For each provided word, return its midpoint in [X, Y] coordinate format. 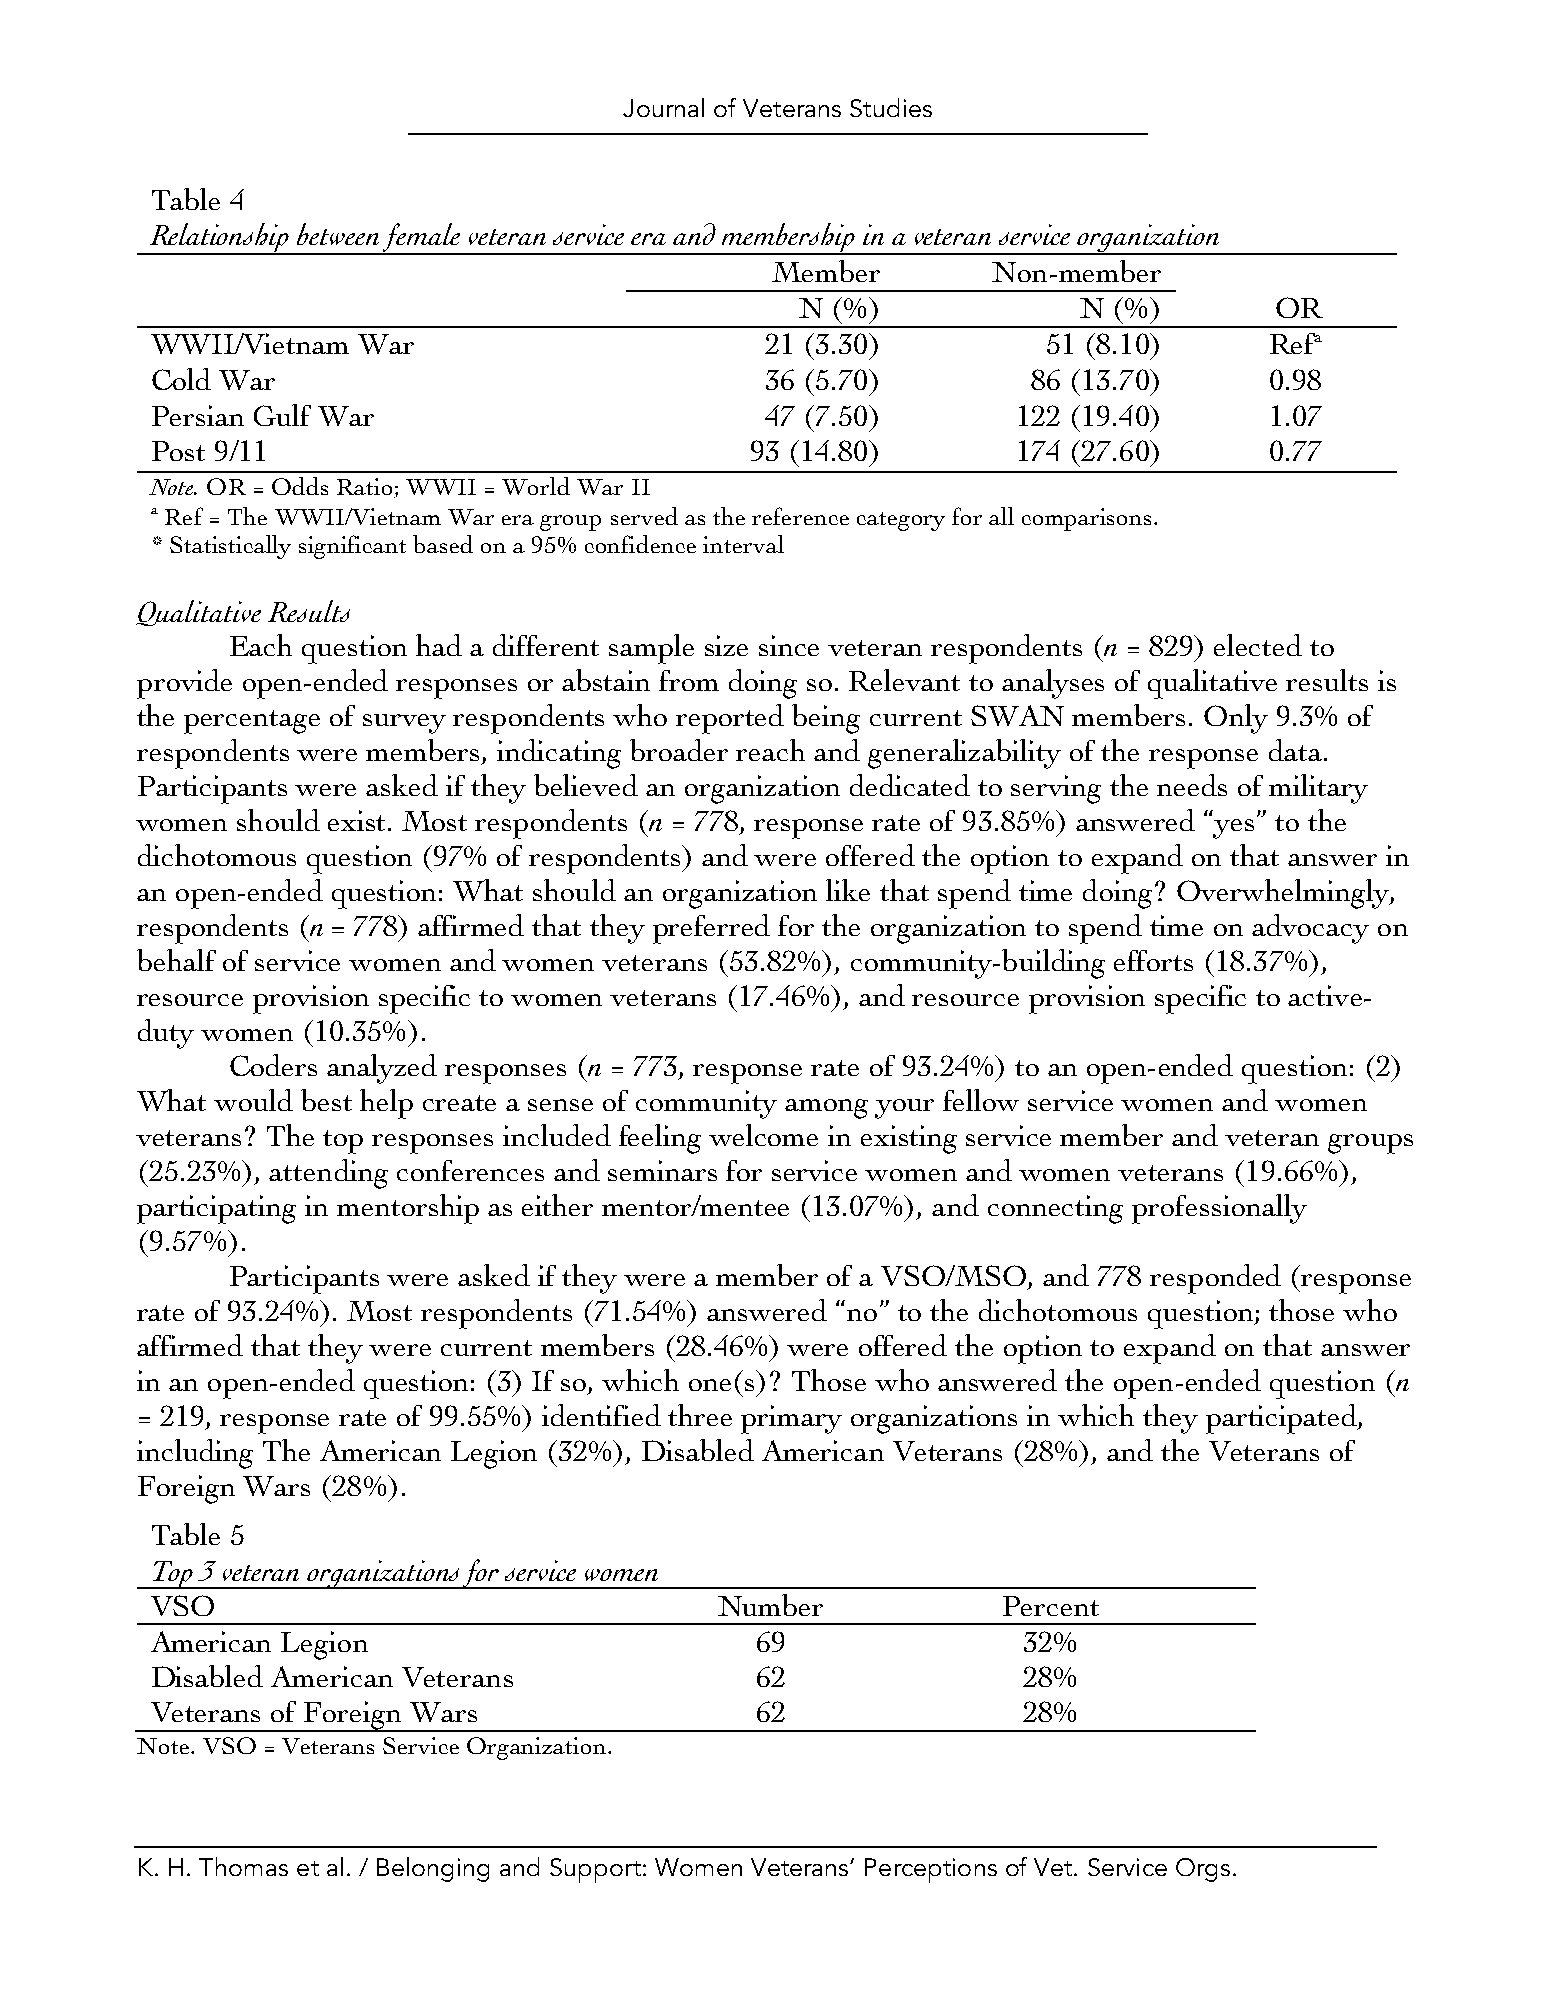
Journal [663, 107]
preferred [711, 929]
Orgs [1203, 1870]
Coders [273, 1065]
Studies [891, 107]
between [338, 234]
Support [595, 1870]
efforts [1153, 960]
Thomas [243, 1866]
